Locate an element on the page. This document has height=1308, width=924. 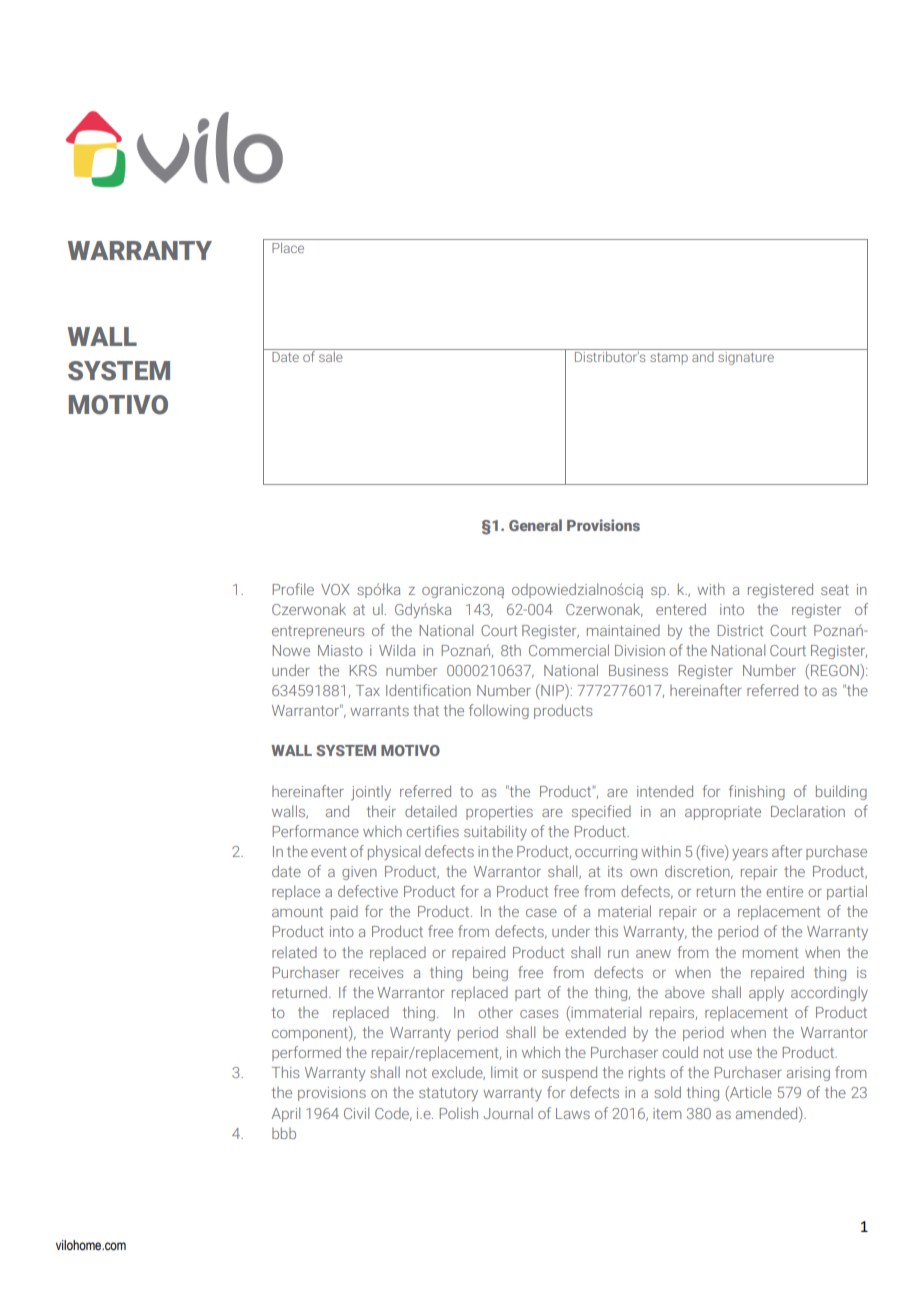
signature is located at coordinates (746, 358).
